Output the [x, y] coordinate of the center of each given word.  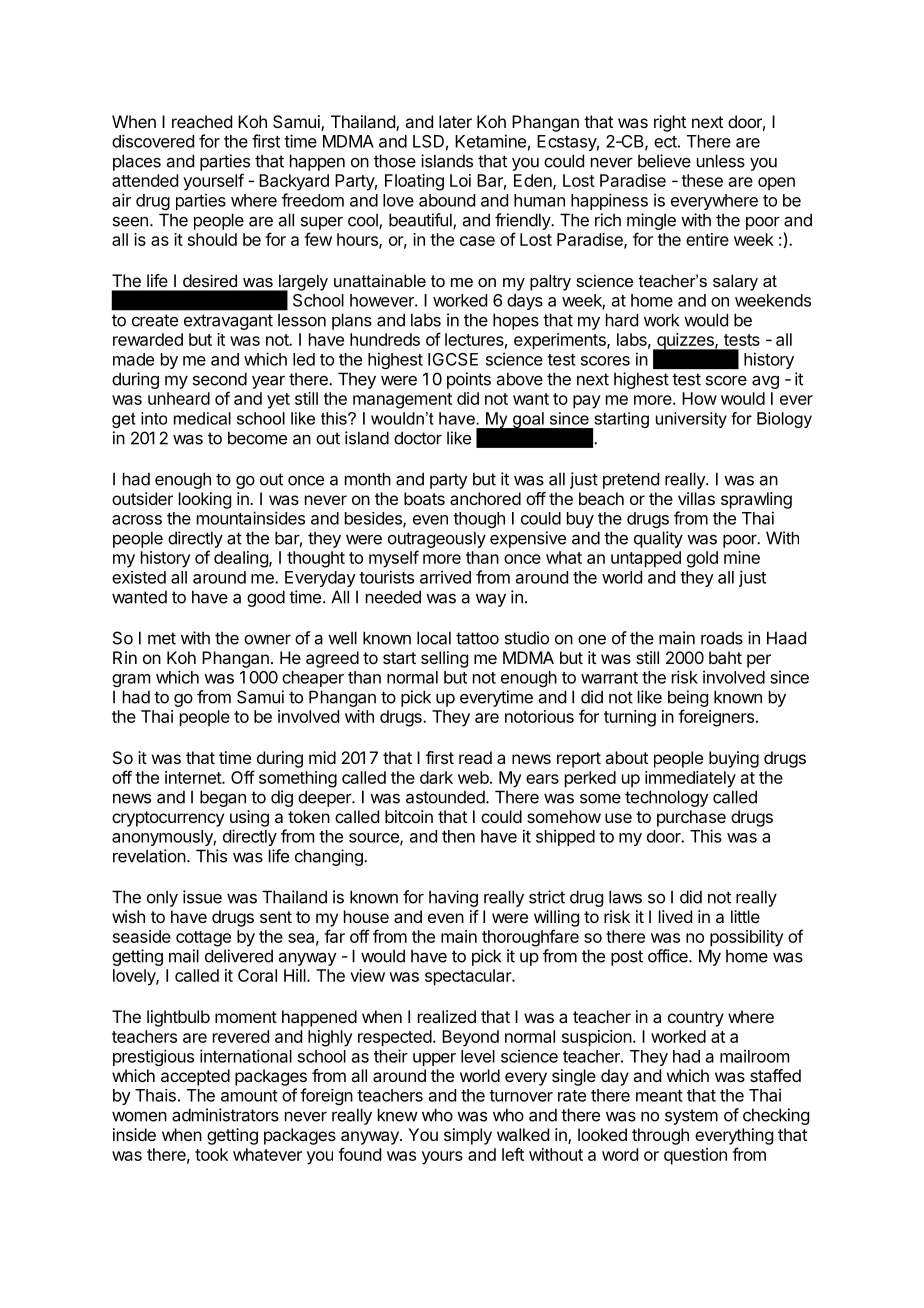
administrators [225, 1115]
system [691, 1117]
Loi [460, 180]
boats [424, 498]
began [223, 798]
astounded [446, 797]
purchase [691, 818]
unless [721, 161]
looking [205, 500]
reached [202, 121]
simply [468, 1136]
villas [696, 498]
